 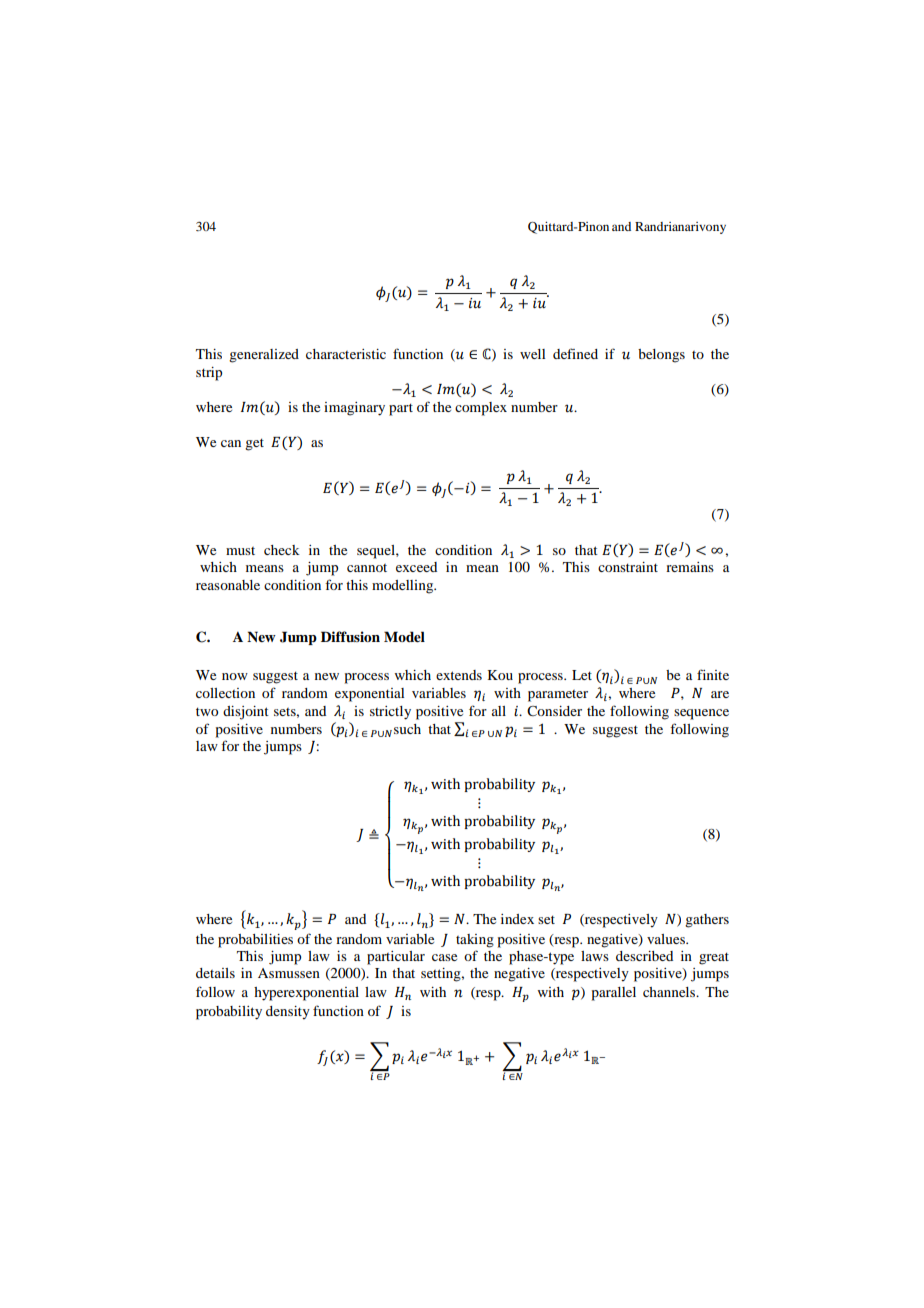 I want to click on sequence, so click(x=701, y=714).
